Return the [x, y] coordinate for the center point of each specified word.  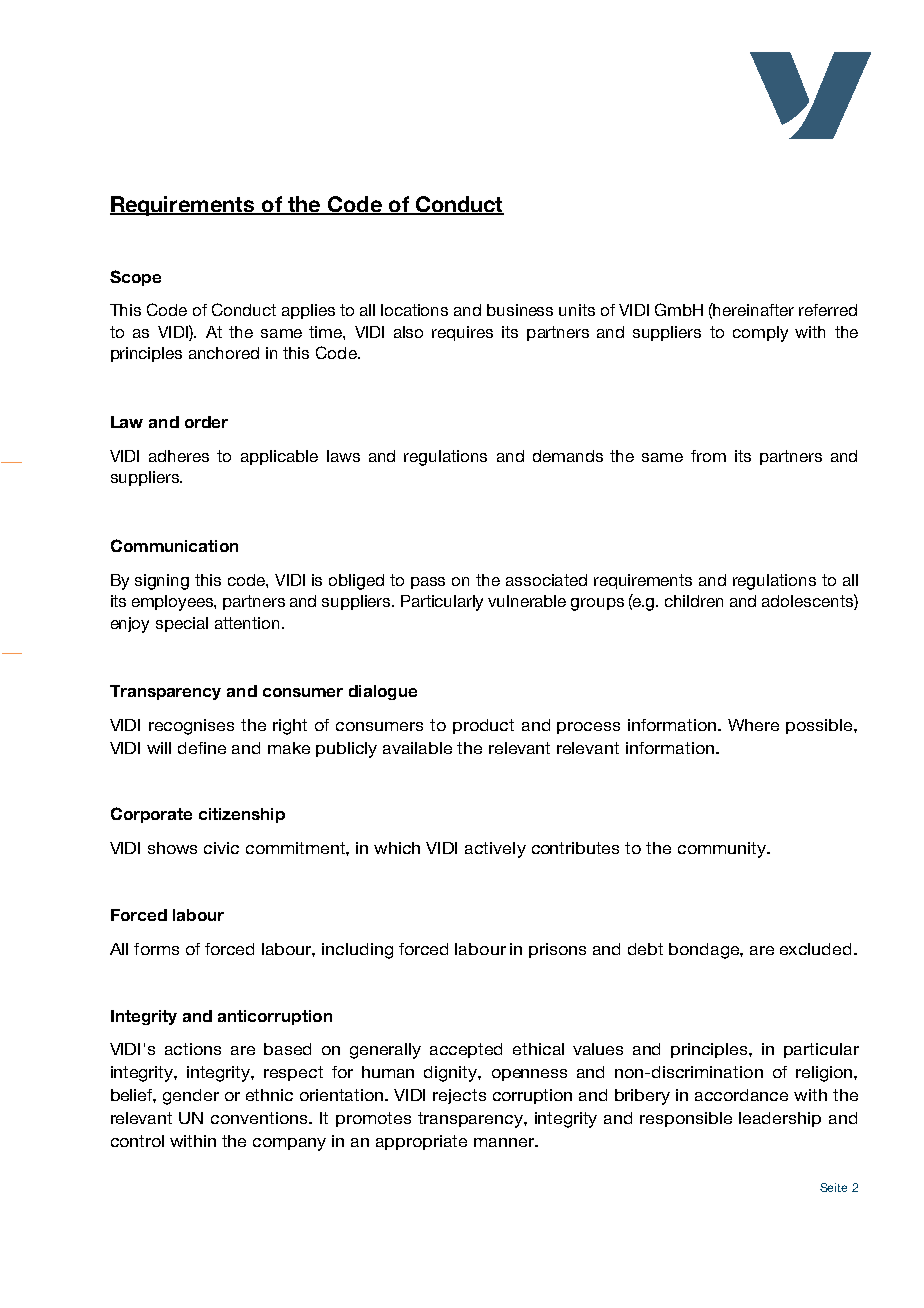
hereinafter [753, 309]
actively [495, 850]
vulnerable [527, 601]
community [723, 850]
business [520, 310]
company [289, 1144]
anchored [224, 353]
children [694, 601]
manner [505, 1142]
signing [162, 582]
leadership [780, 1119]
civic [221, 848]
